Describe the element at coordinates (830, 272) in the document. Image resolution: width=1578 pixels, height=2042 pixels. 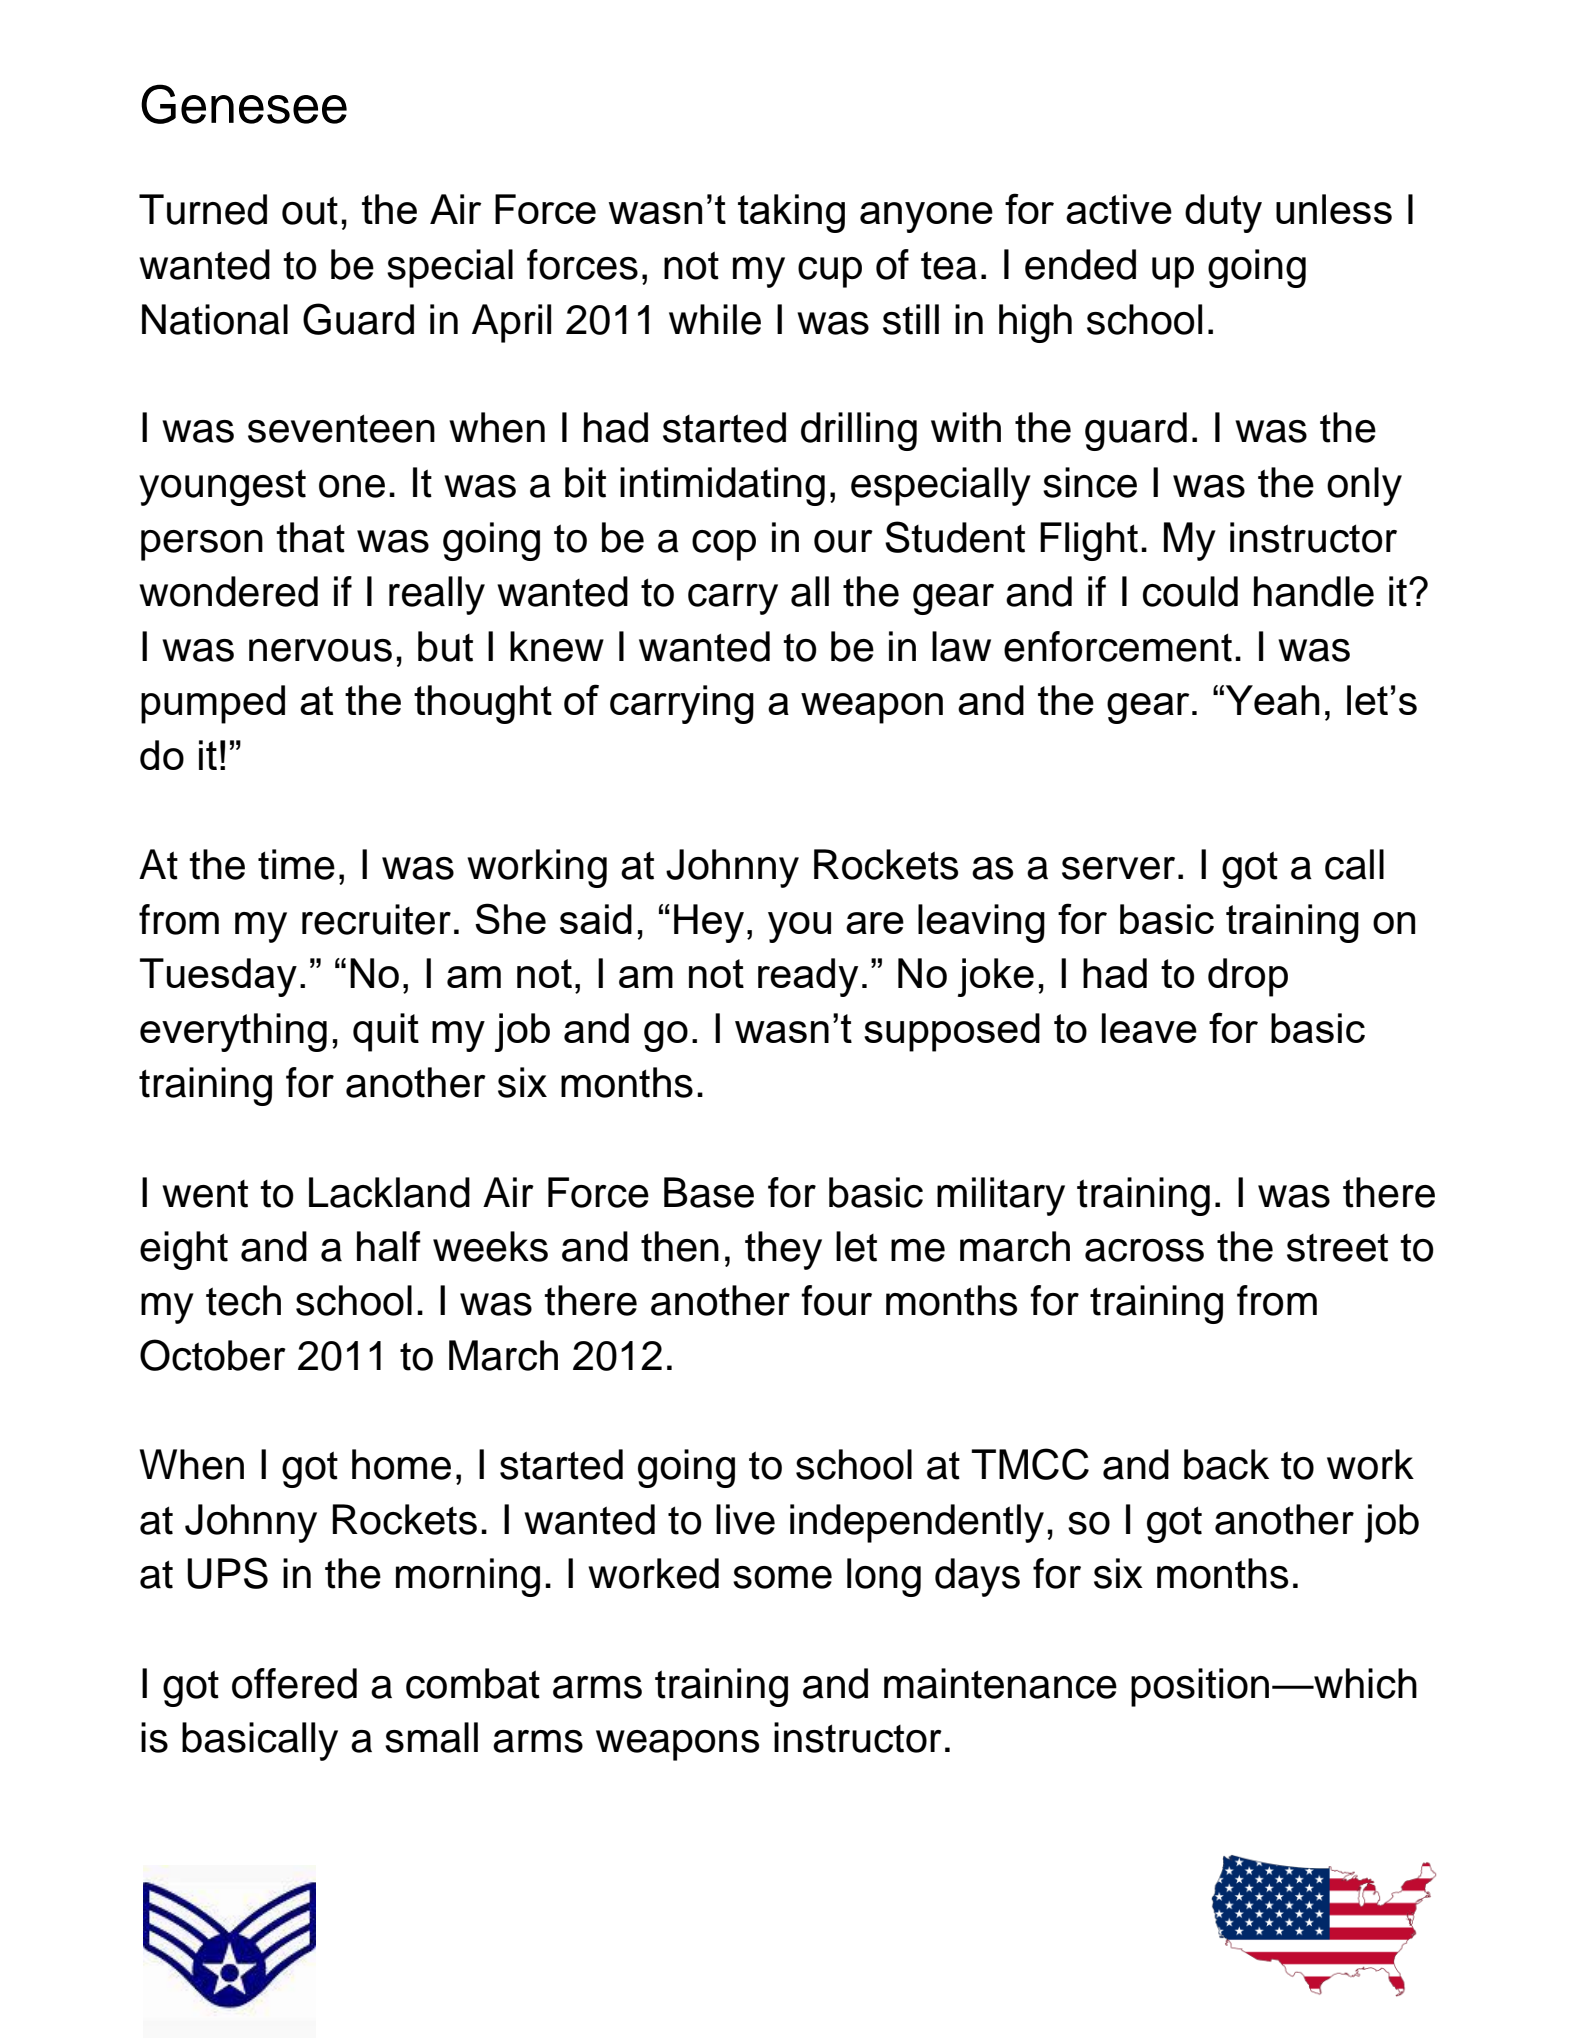
I see `cup` at that location.
